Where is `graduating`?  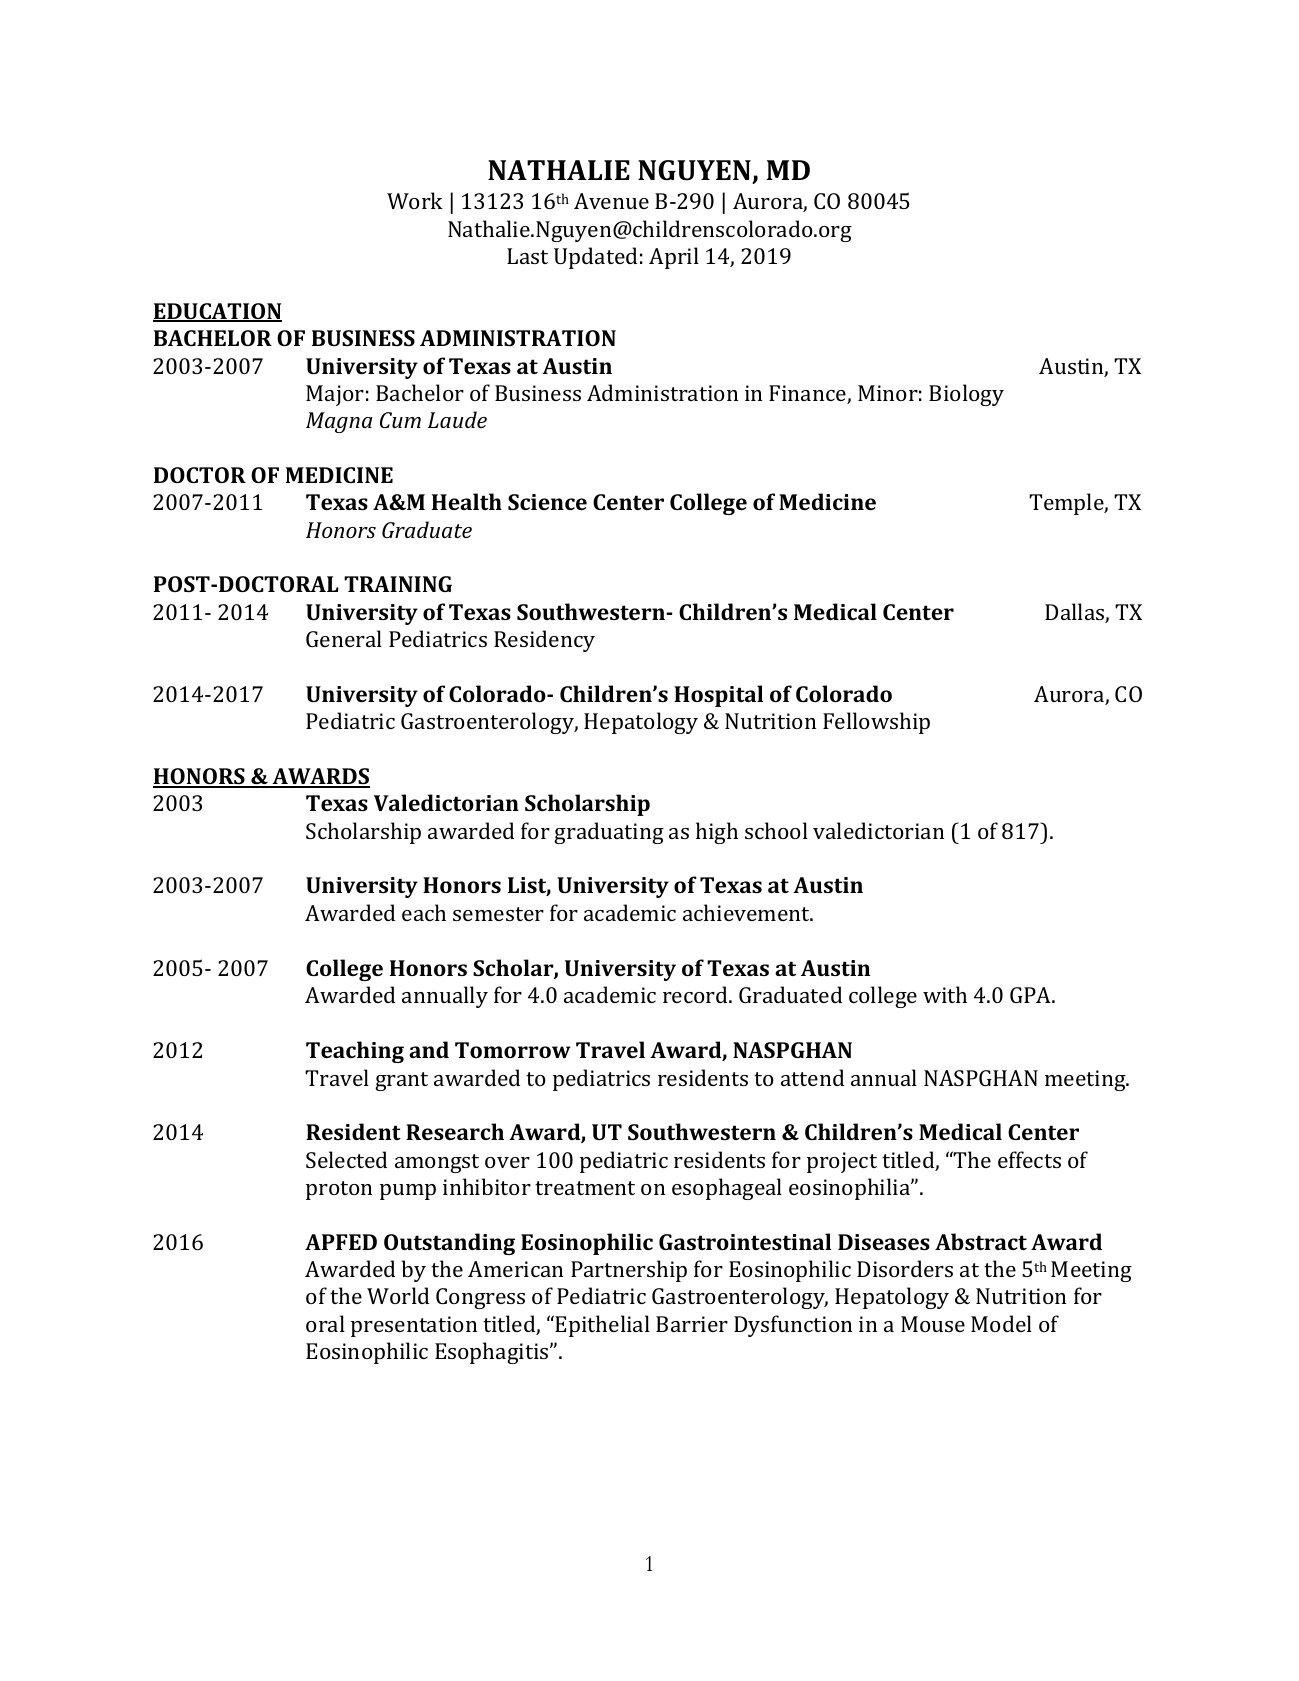
graduating is located at coordinates (609, 833).
